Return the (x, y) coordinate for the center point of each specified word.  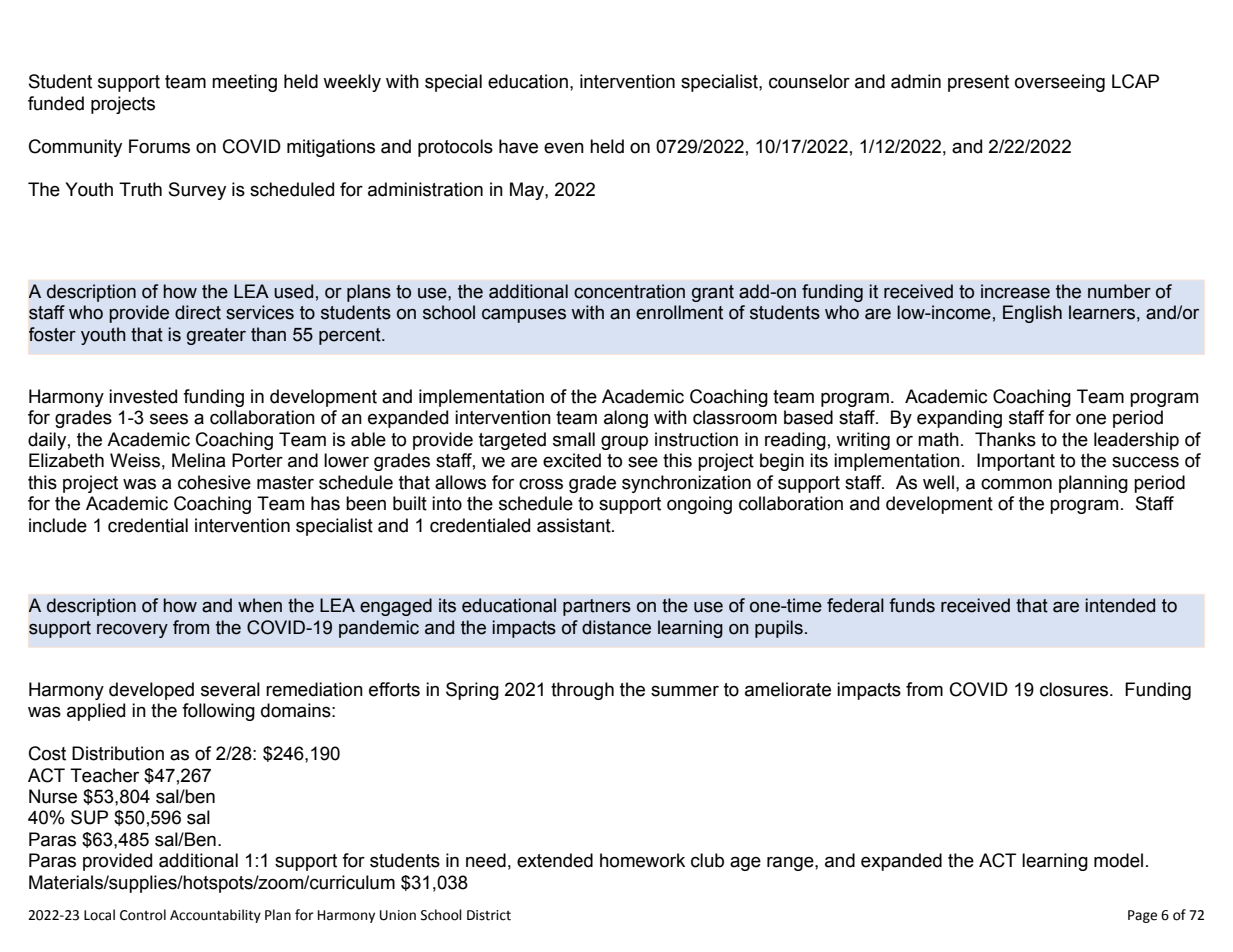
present (978, 83)
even (564, 148)
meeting (244, 83)
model (1118, 860)
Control (143, 915)
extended (555, 860)
